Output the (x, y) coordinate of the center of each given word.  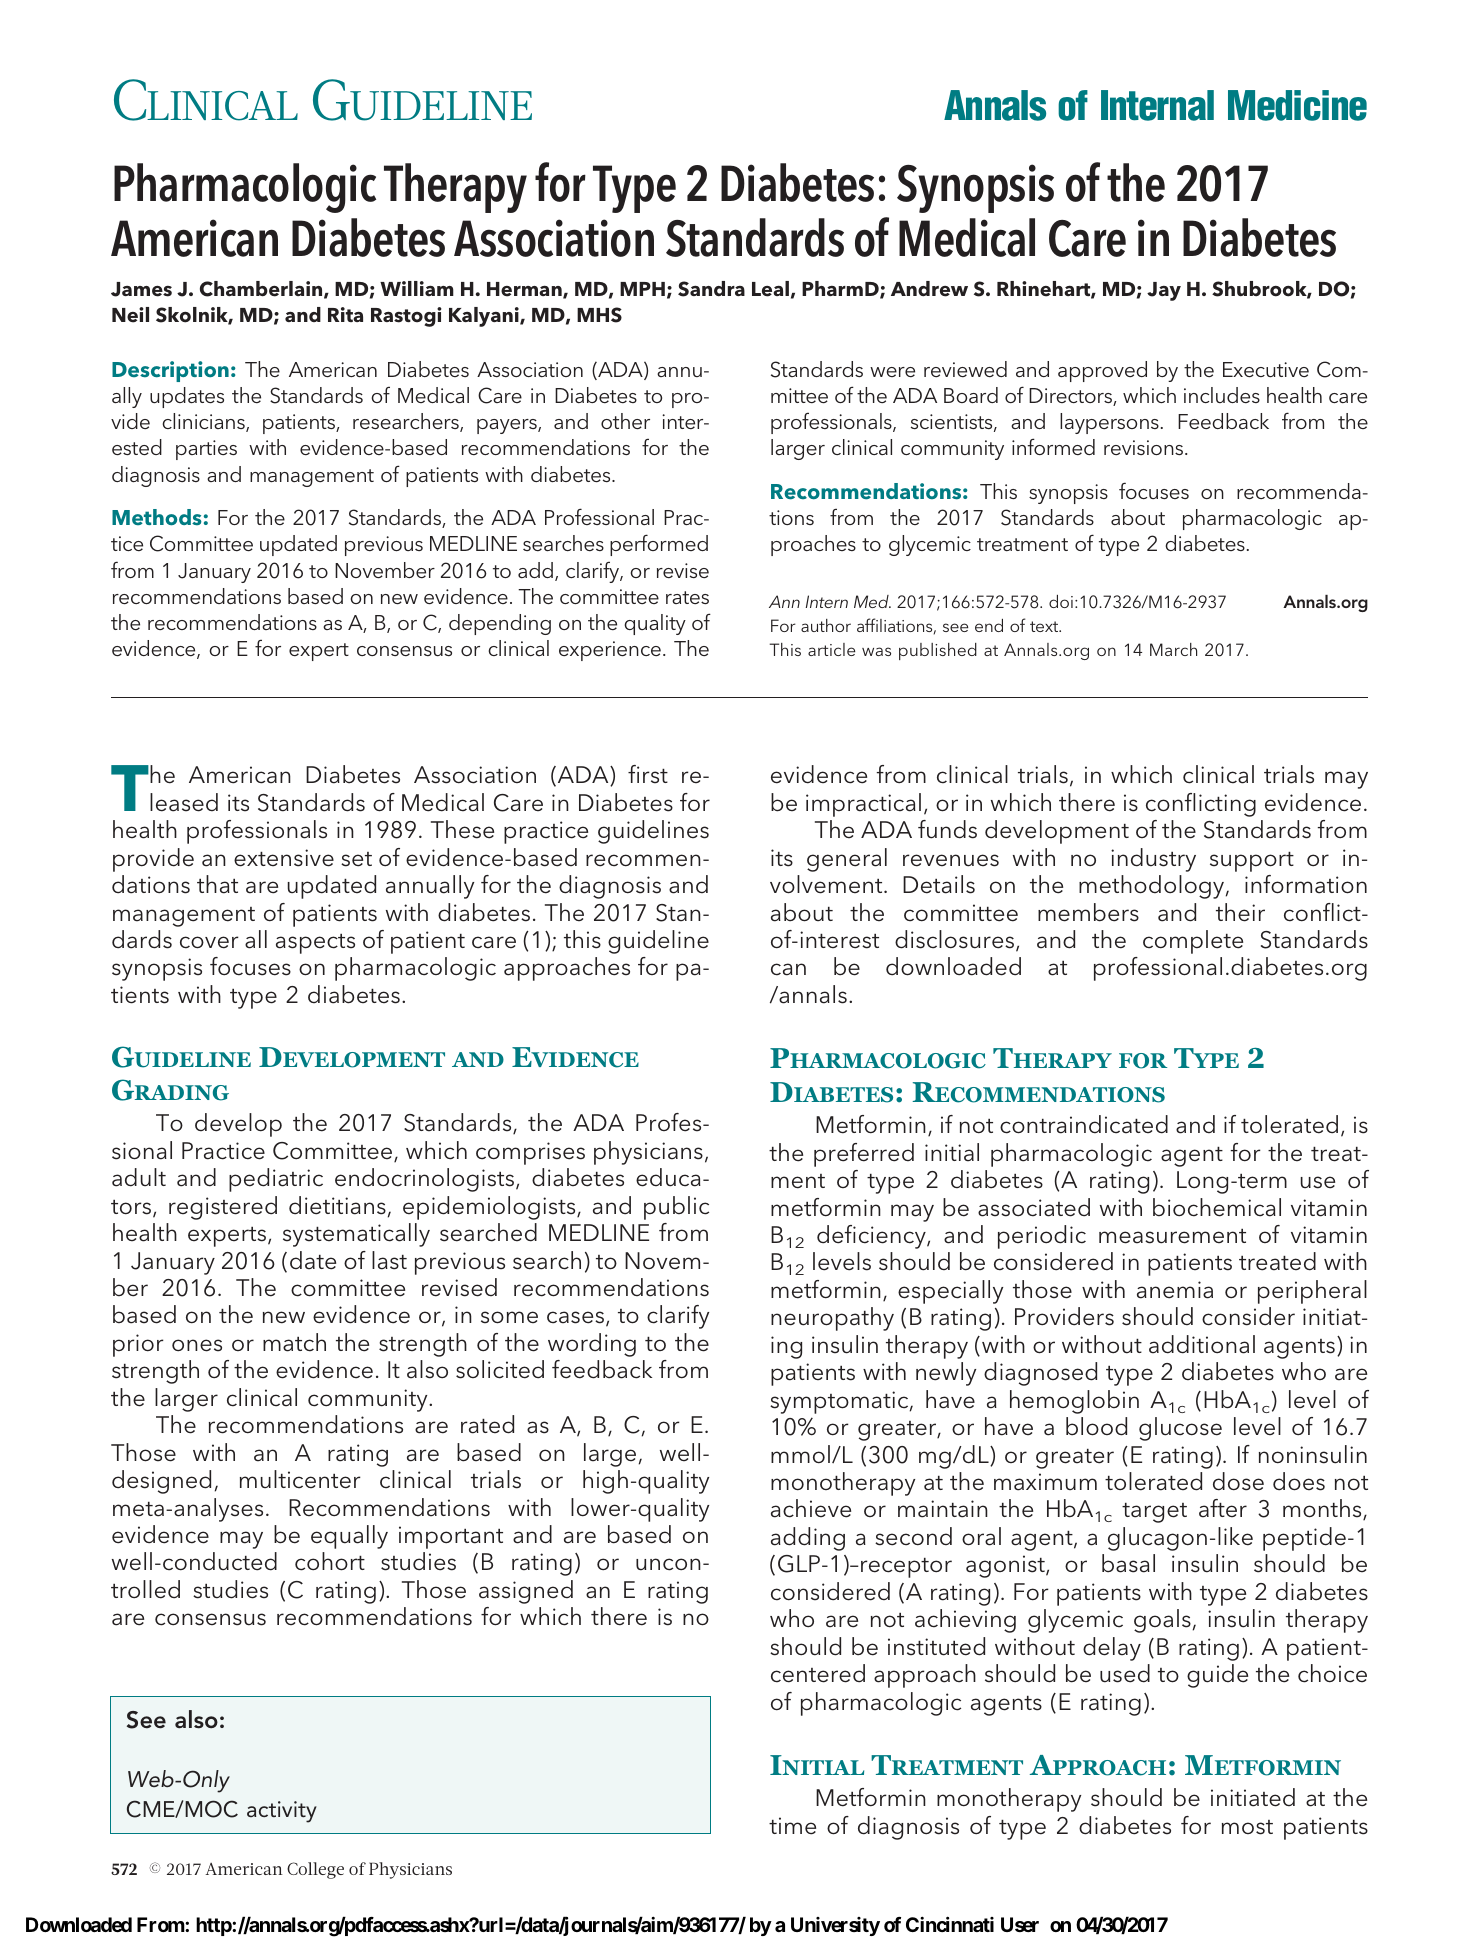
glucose (1180, 1429)
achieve (811, 1508)
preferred (864, 1155)
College (315, 1870)
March (1173, 649)
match (294, 1342)
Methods (157, 517)
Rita (345, 314)
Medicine (1297, 105)
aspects (315, 944)
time (792, 1826)
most (1247, 1827)
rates (687, 597)
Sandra (711, 289)
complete (1193, 942)
